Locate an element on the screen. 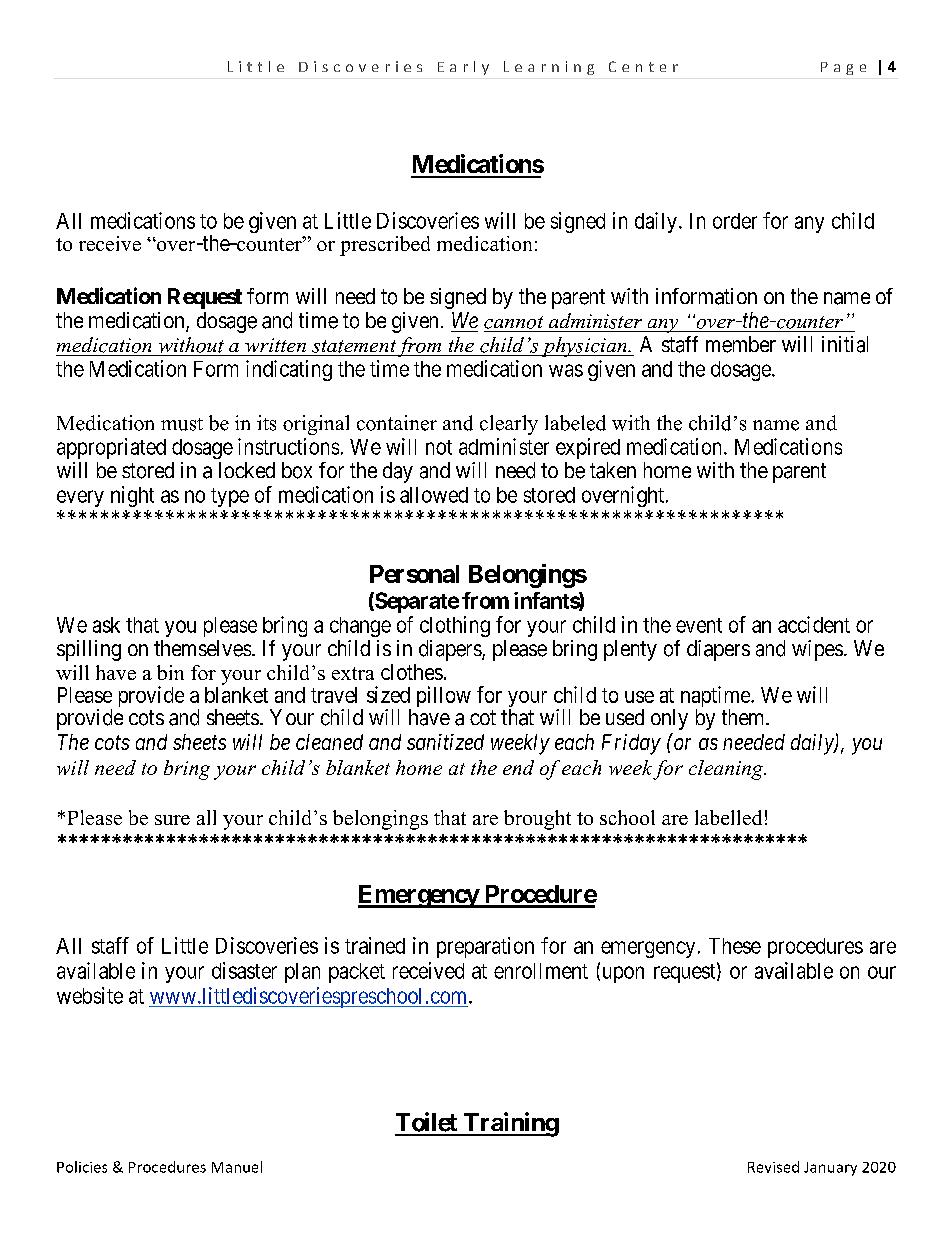 The height and width of the screenshot is (1233, 952). written is located at coordinates (275, 345).
